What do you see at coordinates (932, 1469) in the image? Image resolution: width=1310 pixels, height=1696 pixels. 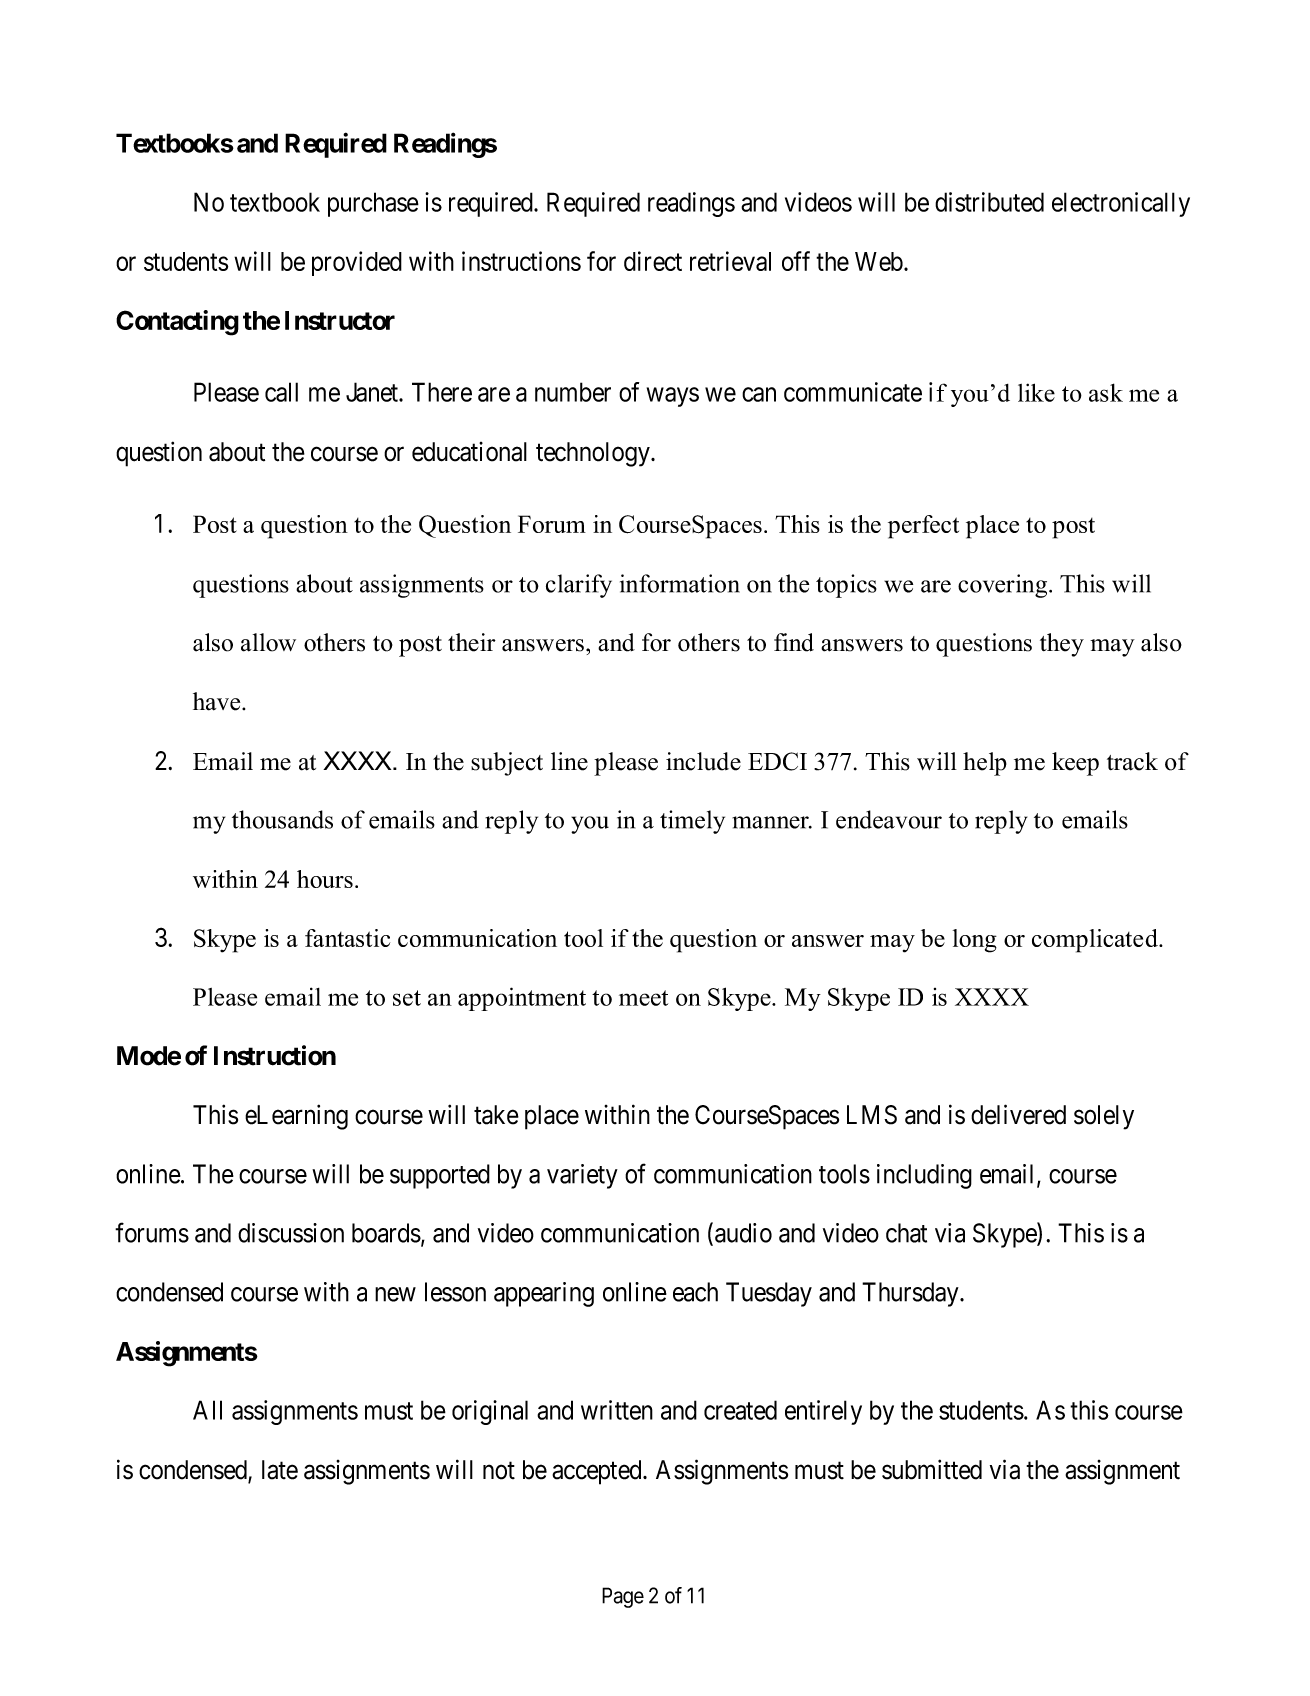 I see `submitted` at bounding box center [932, 1469].
